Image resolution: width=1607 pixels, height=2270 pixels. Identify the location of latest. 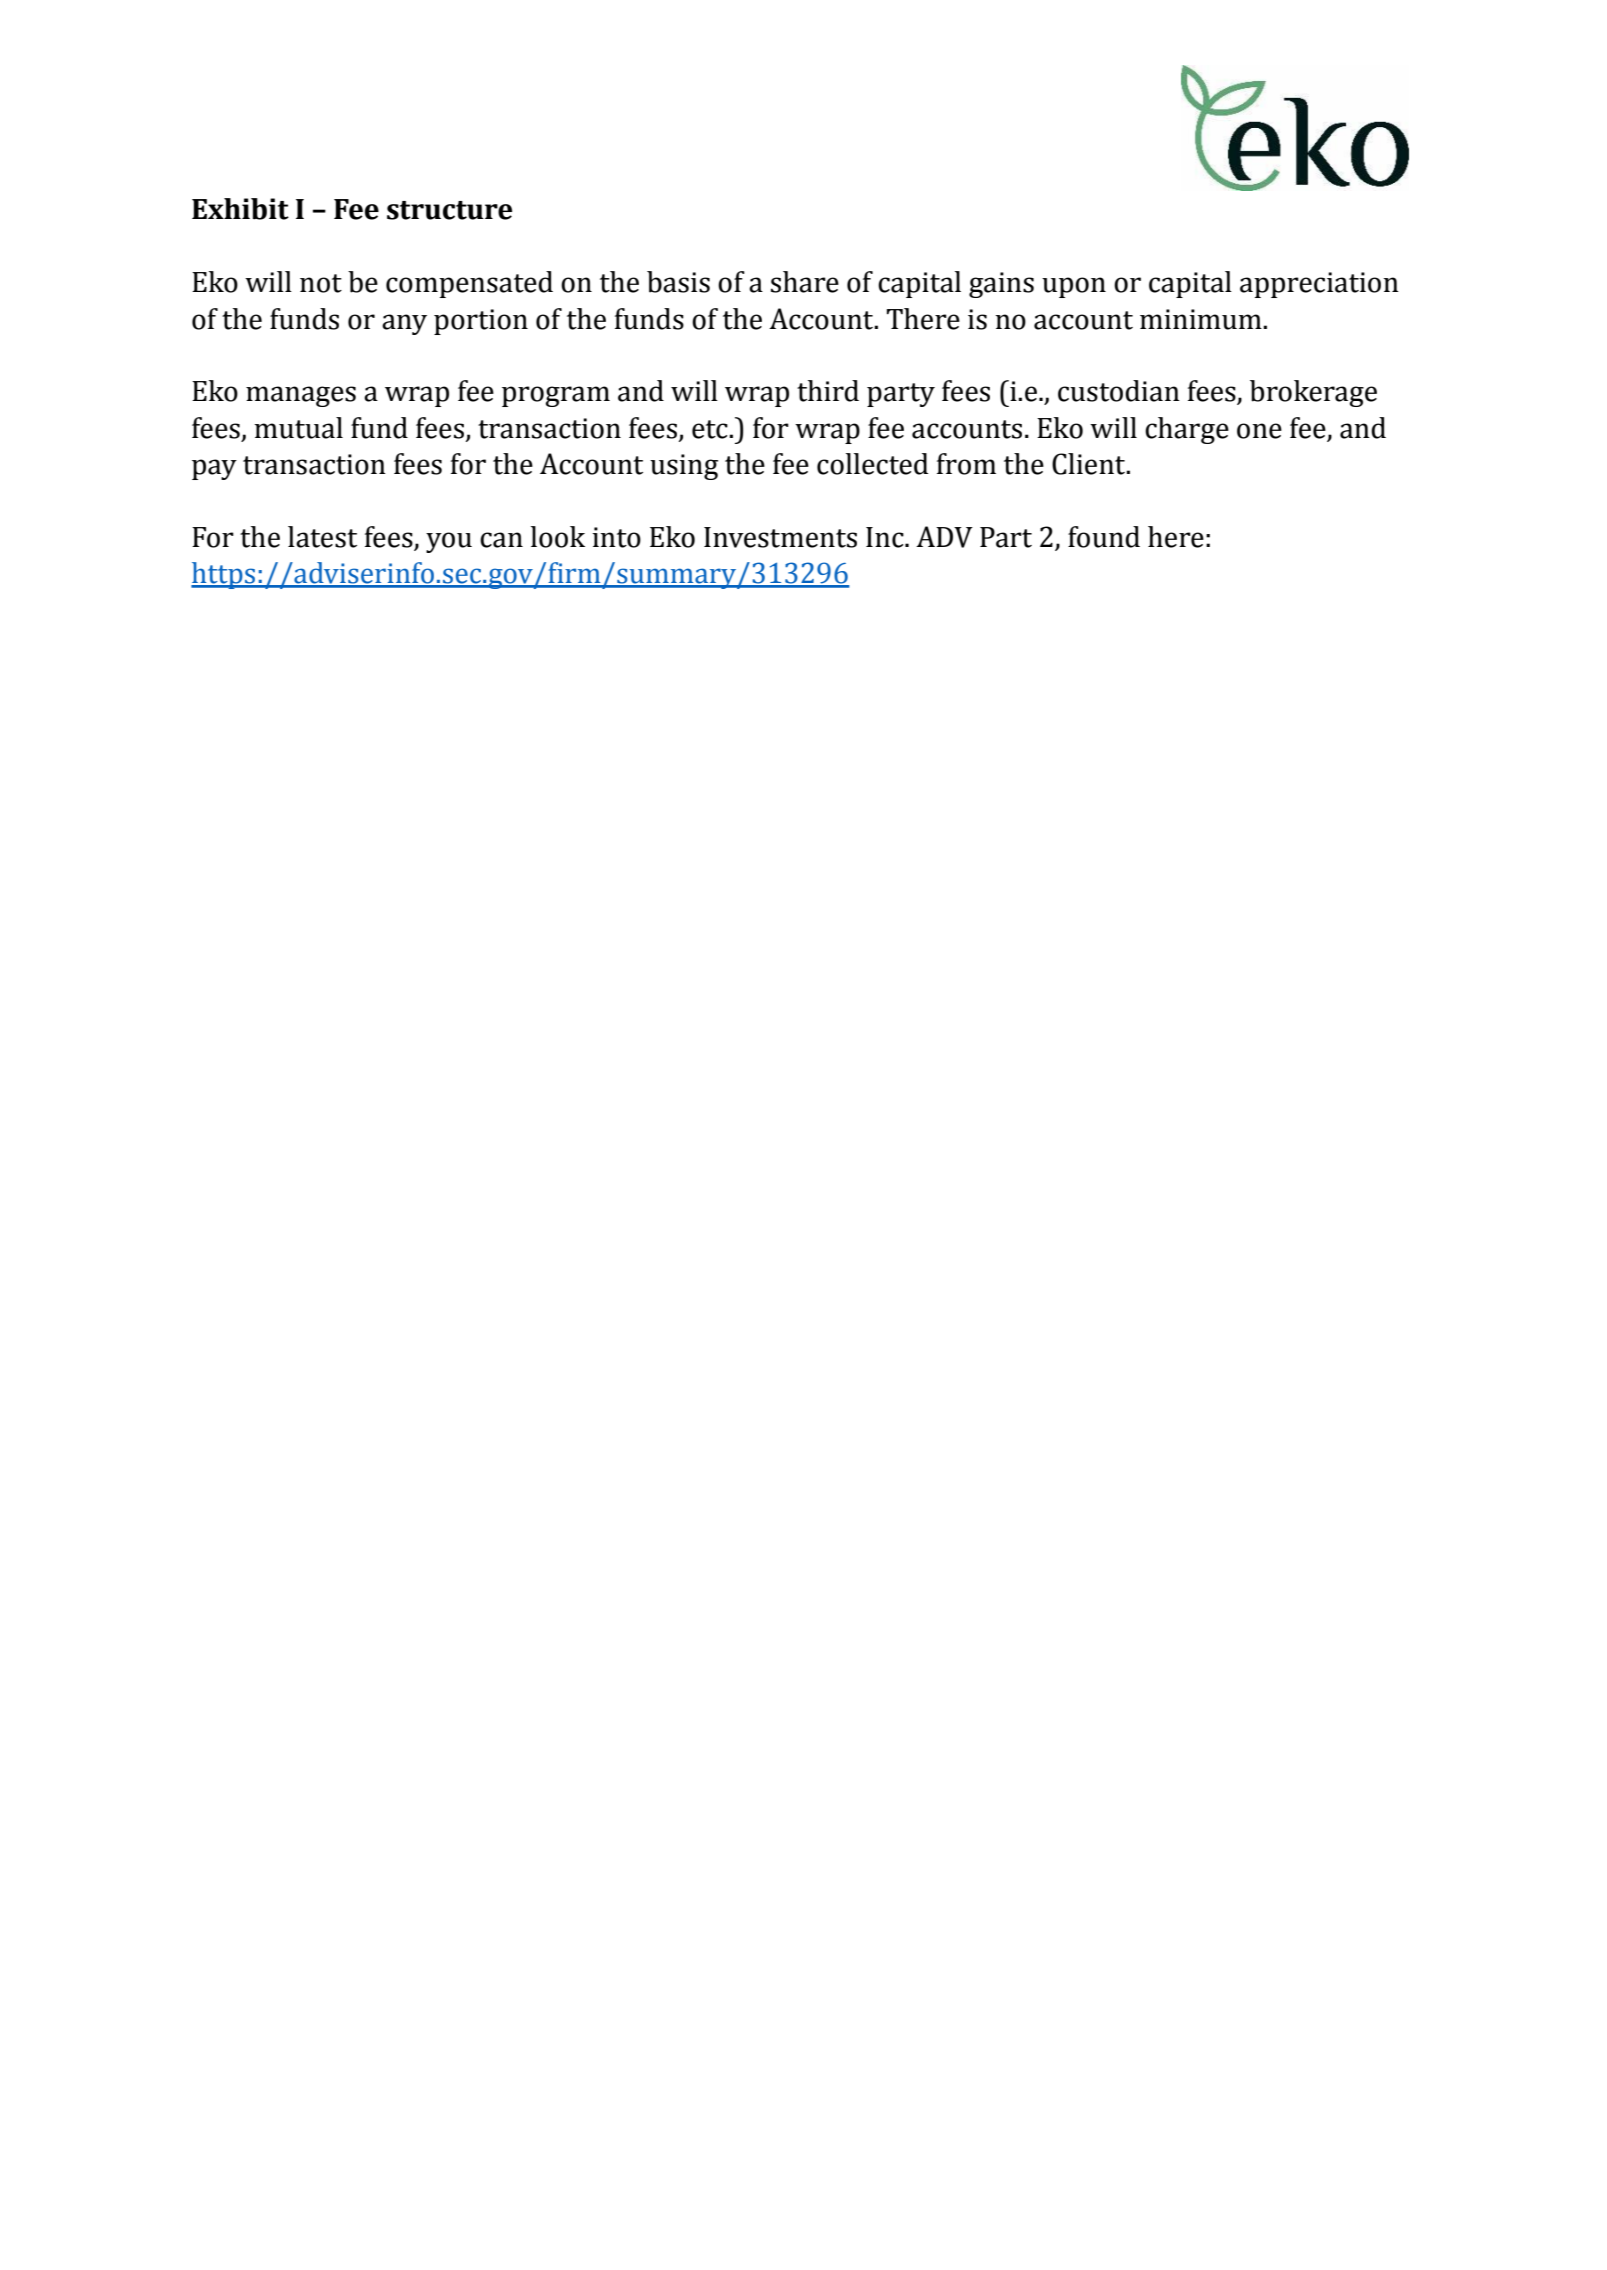
(322, 537).
